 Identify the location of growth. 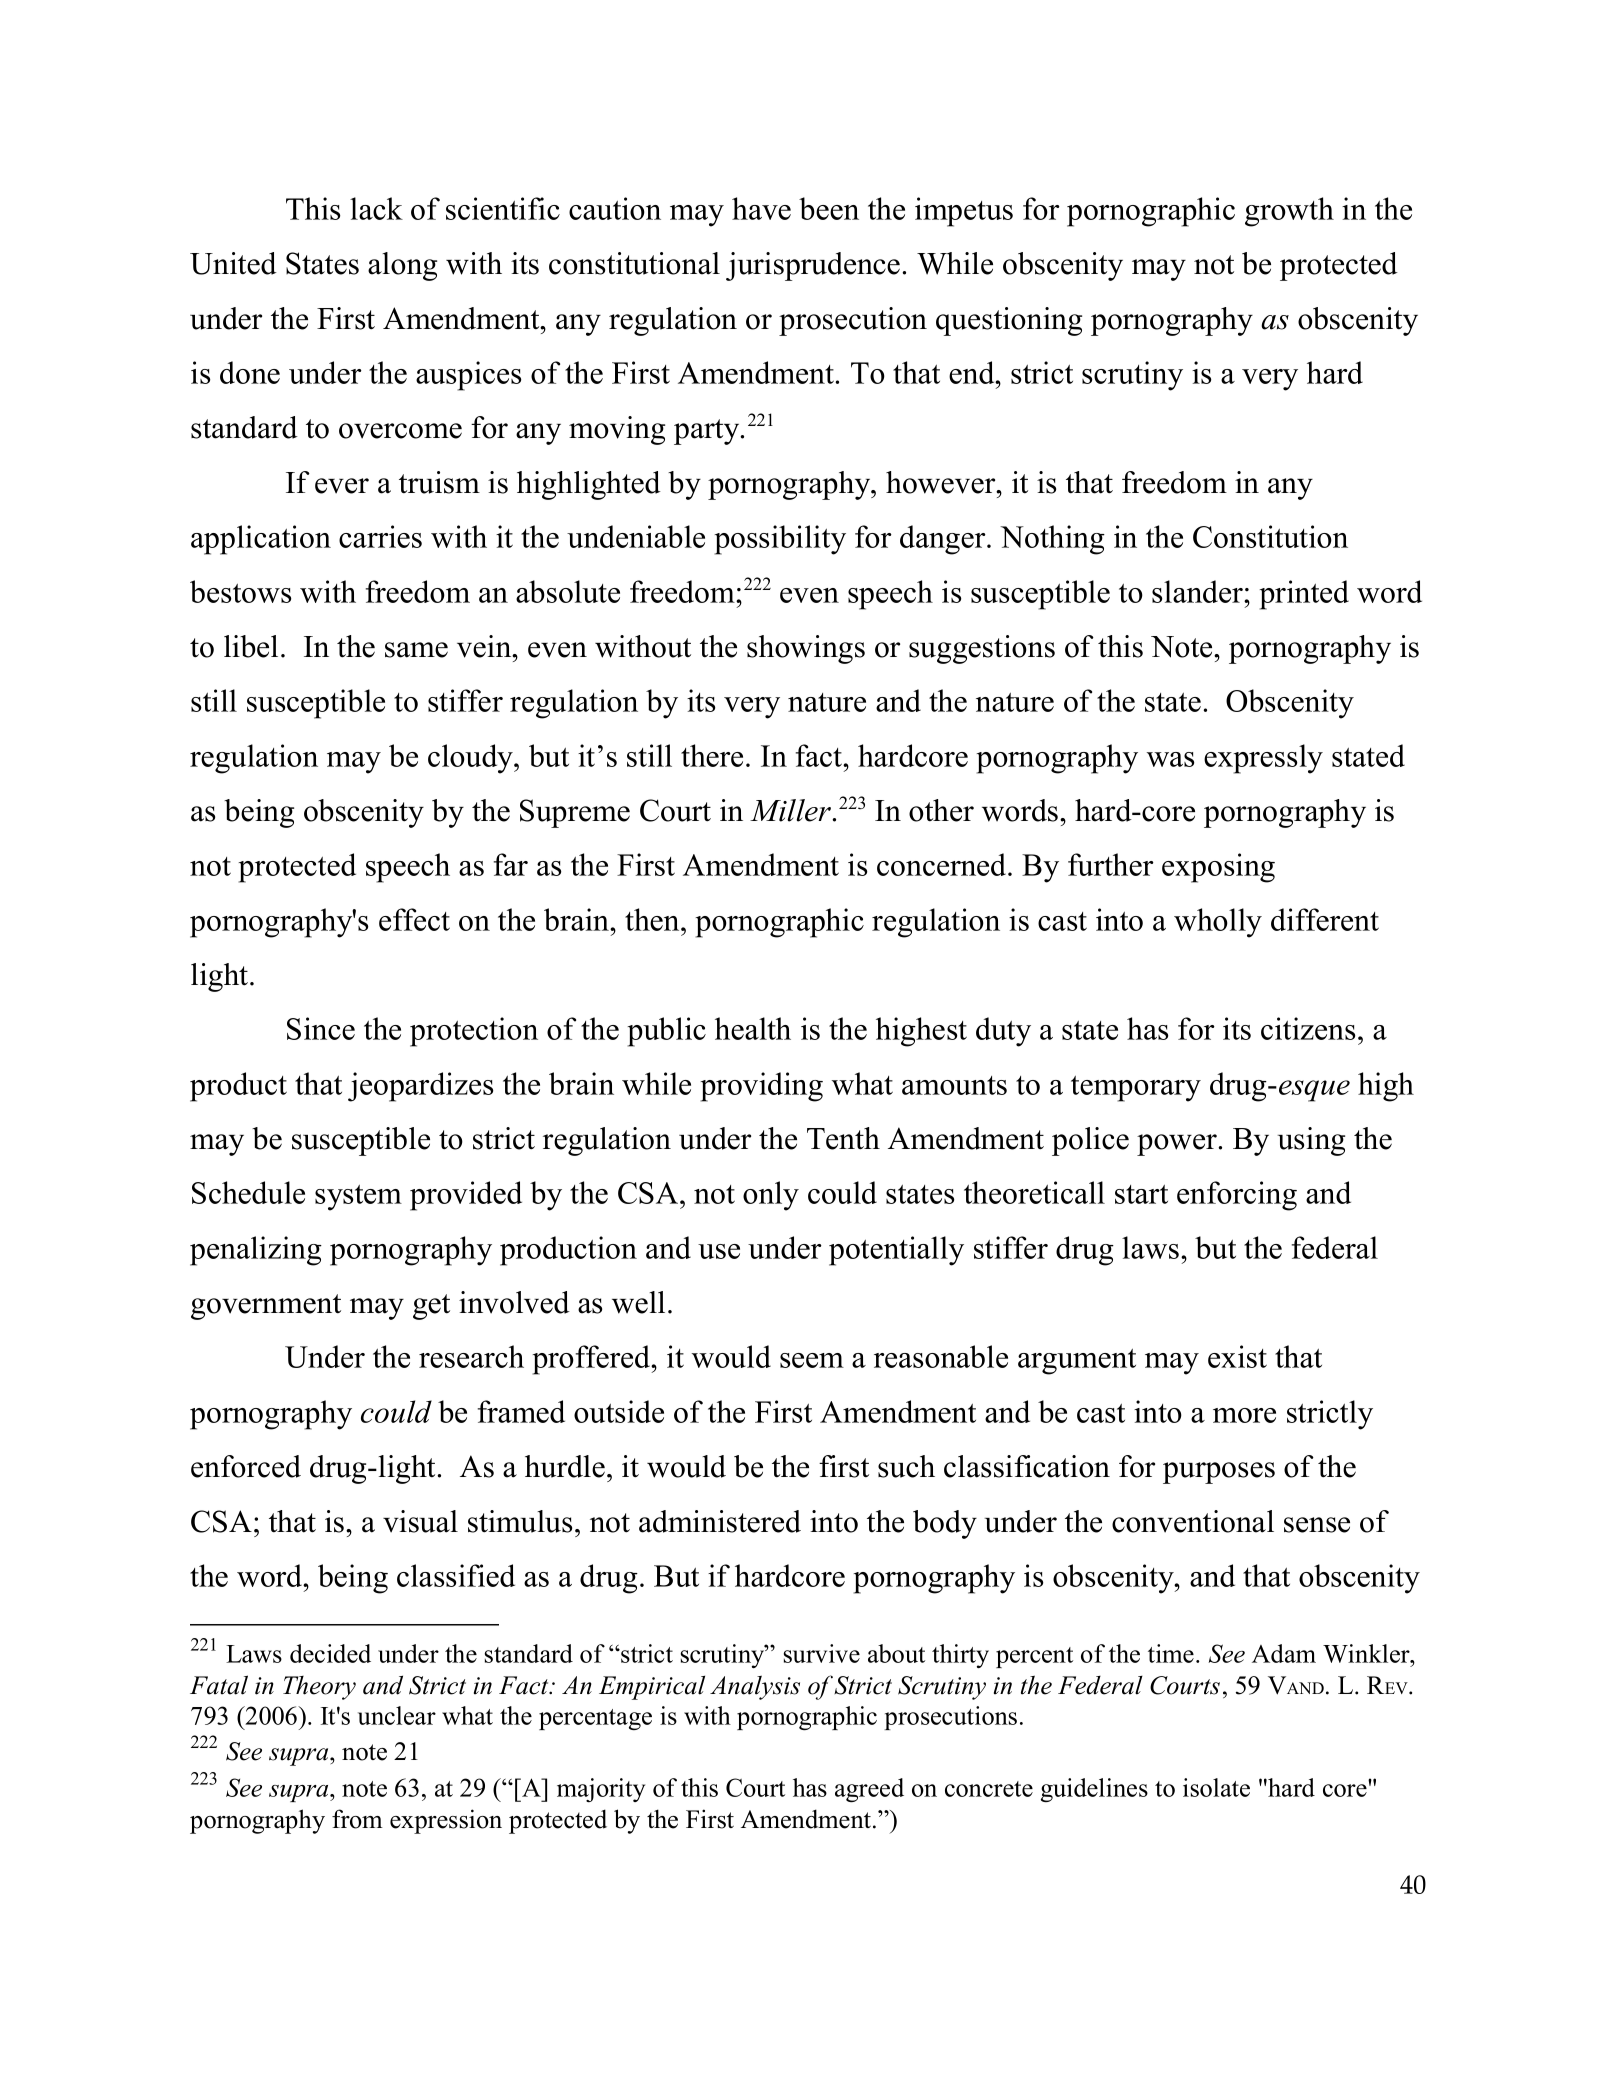
(1289, 212).
